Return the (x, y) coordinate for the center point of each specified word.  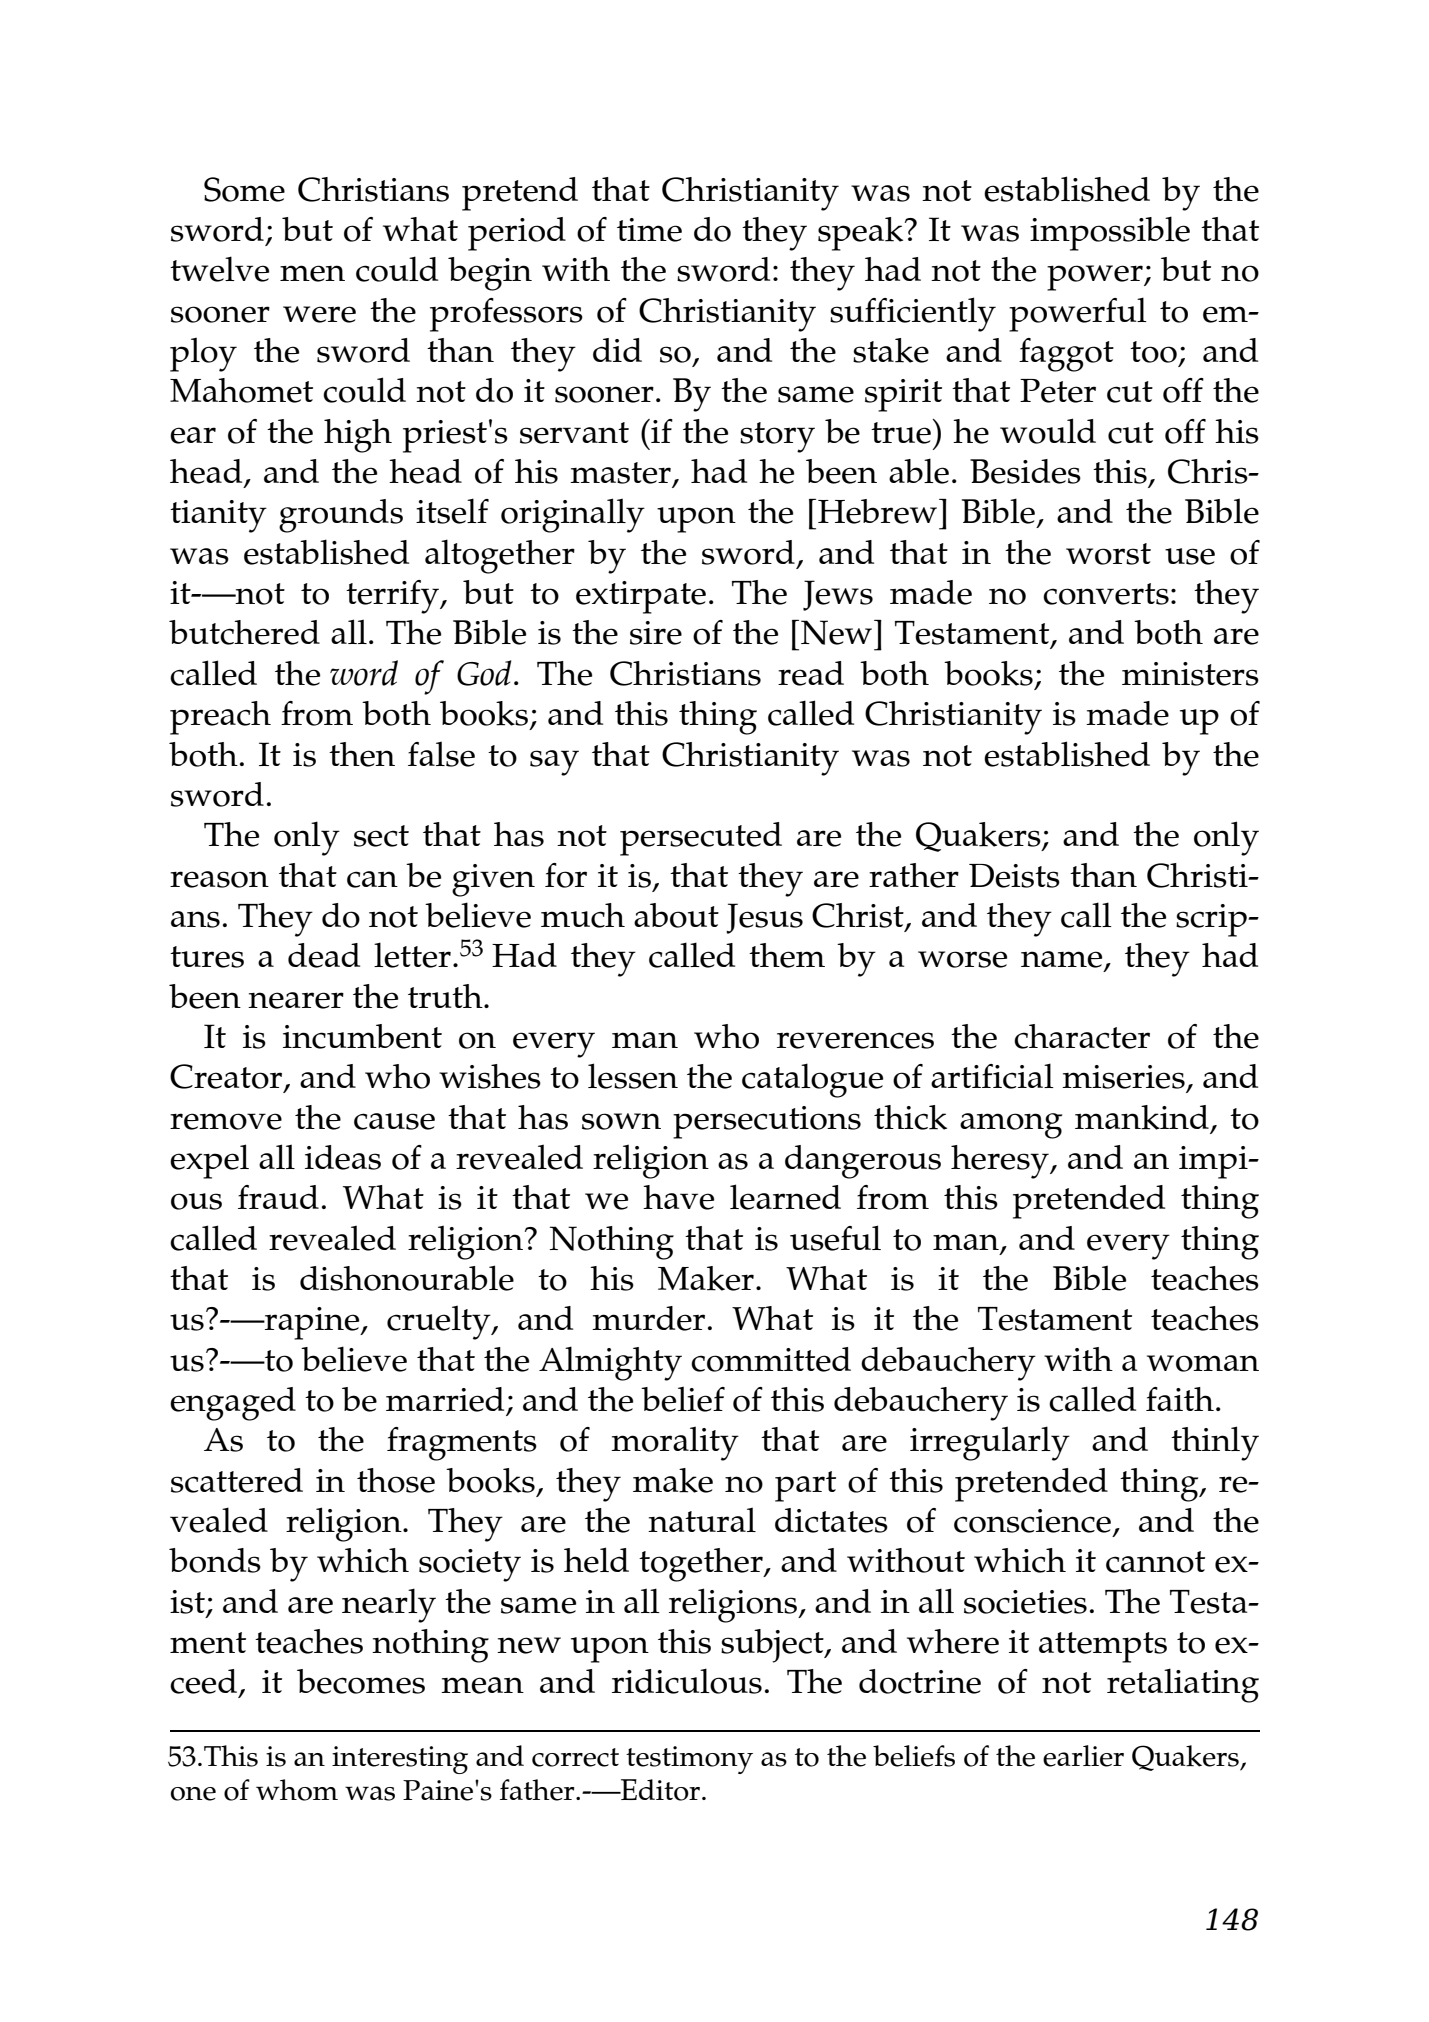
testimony (689, 1760)
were (319, 314)
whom (297, 1790)
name (1063, 960)
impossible (1110, 233)
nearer (296, 1000)
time (649, 230)
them (787, 955)
